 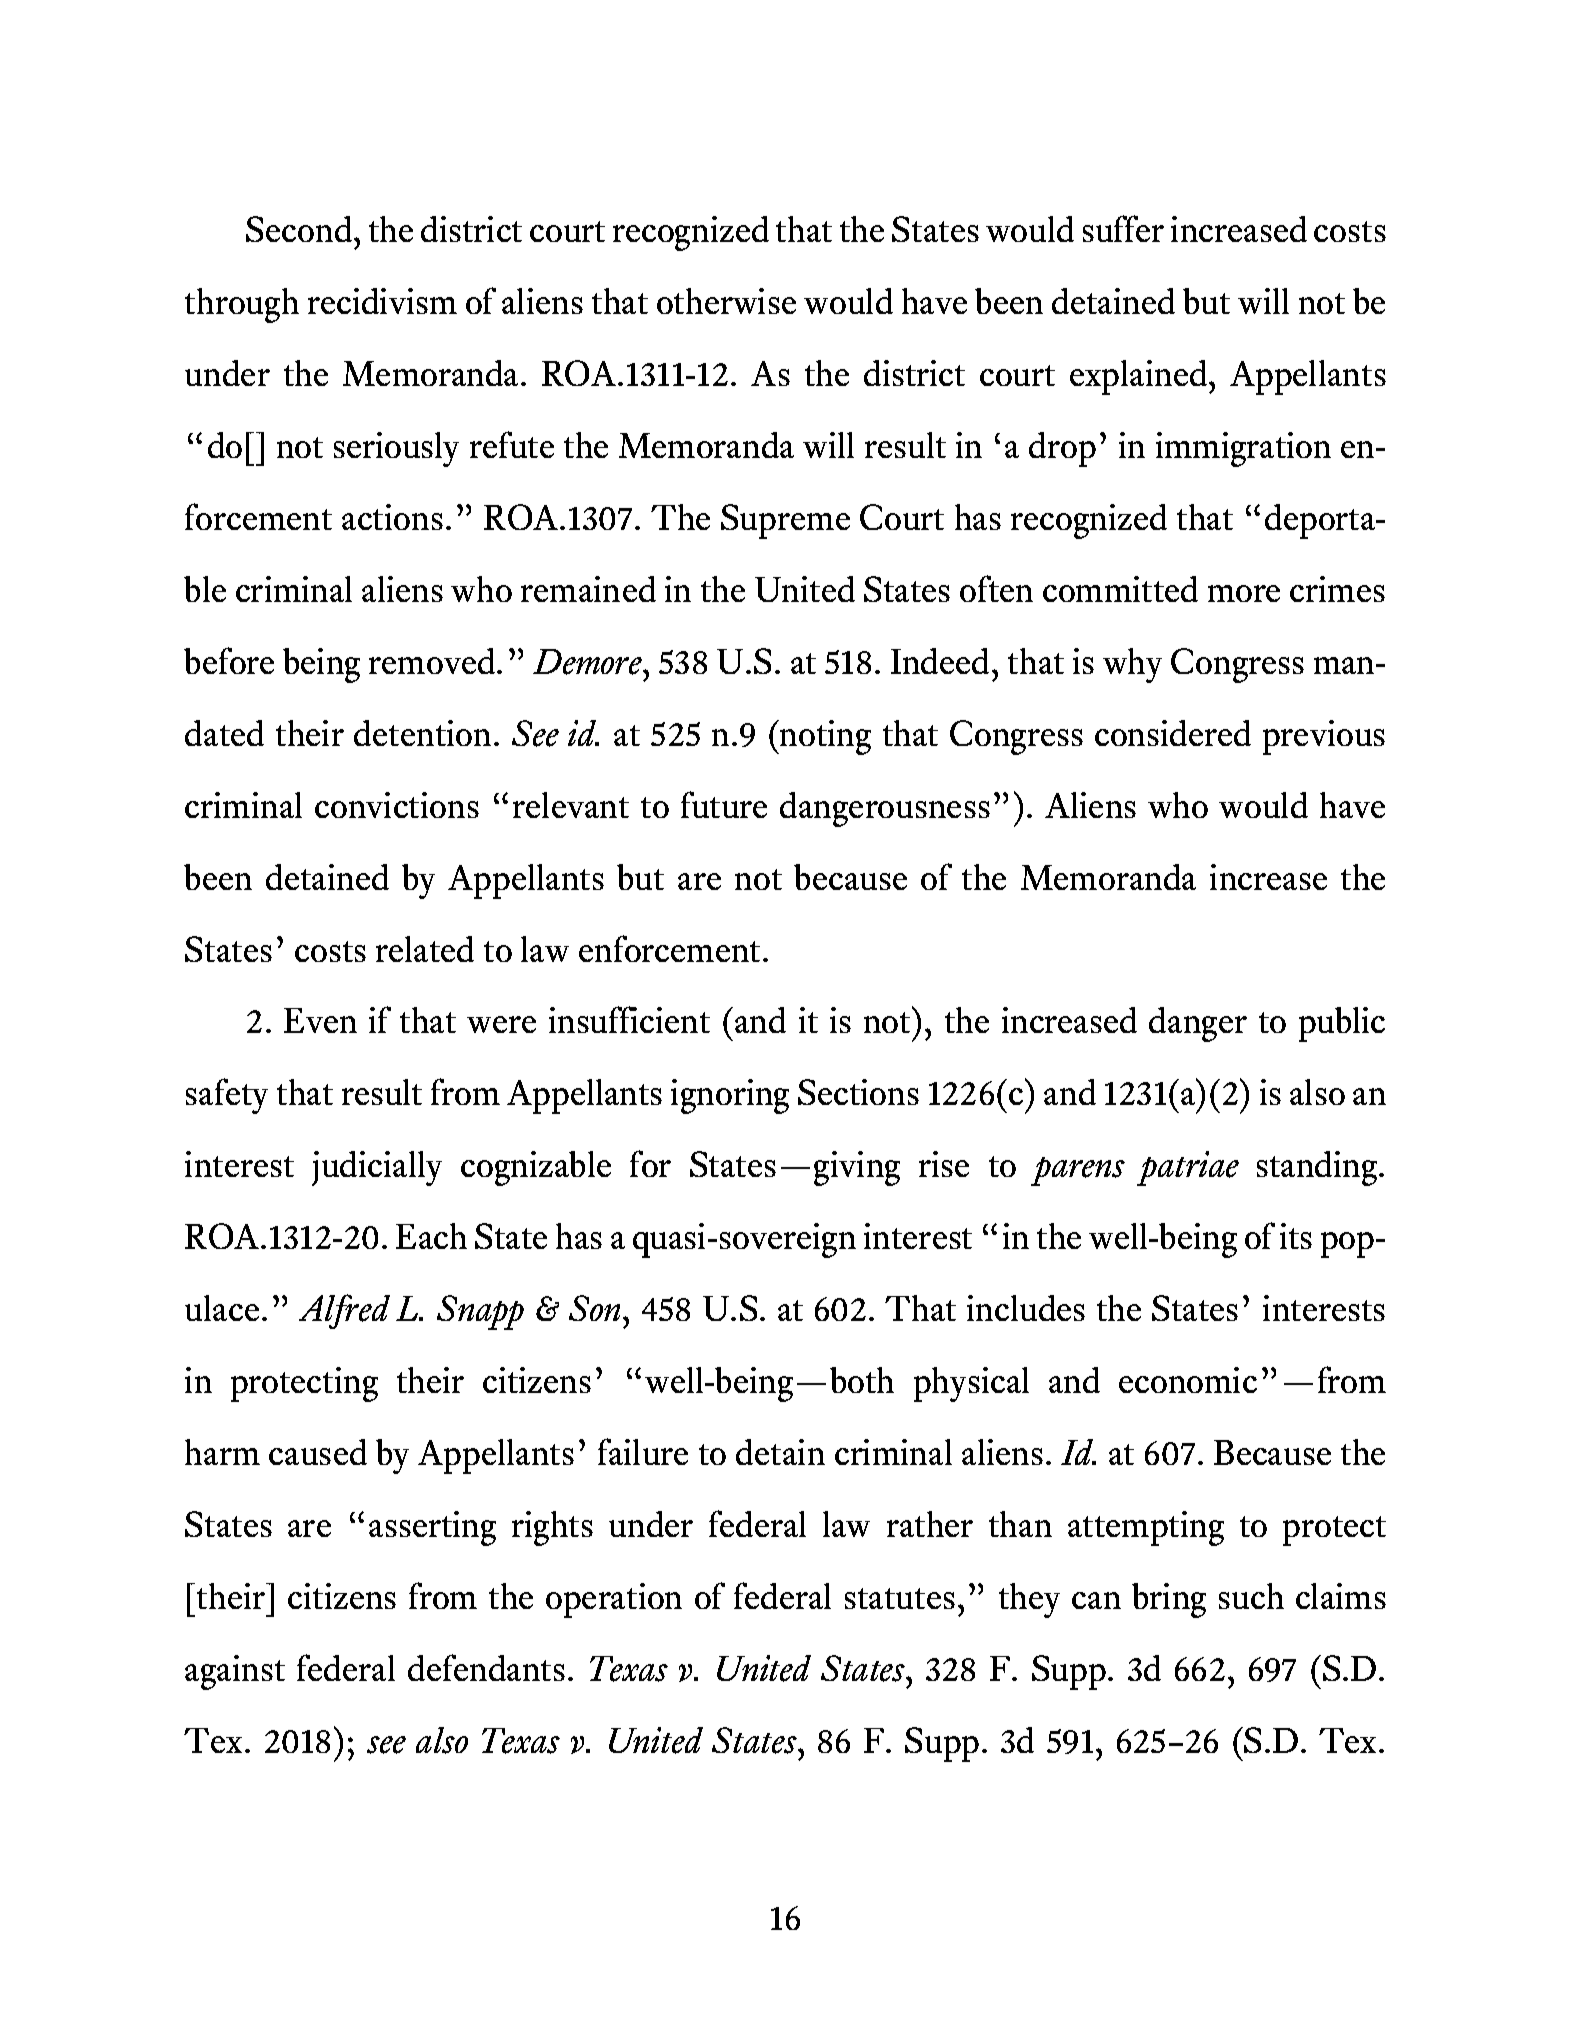 I want to click on suffer, so click(x=1123, y=228).
